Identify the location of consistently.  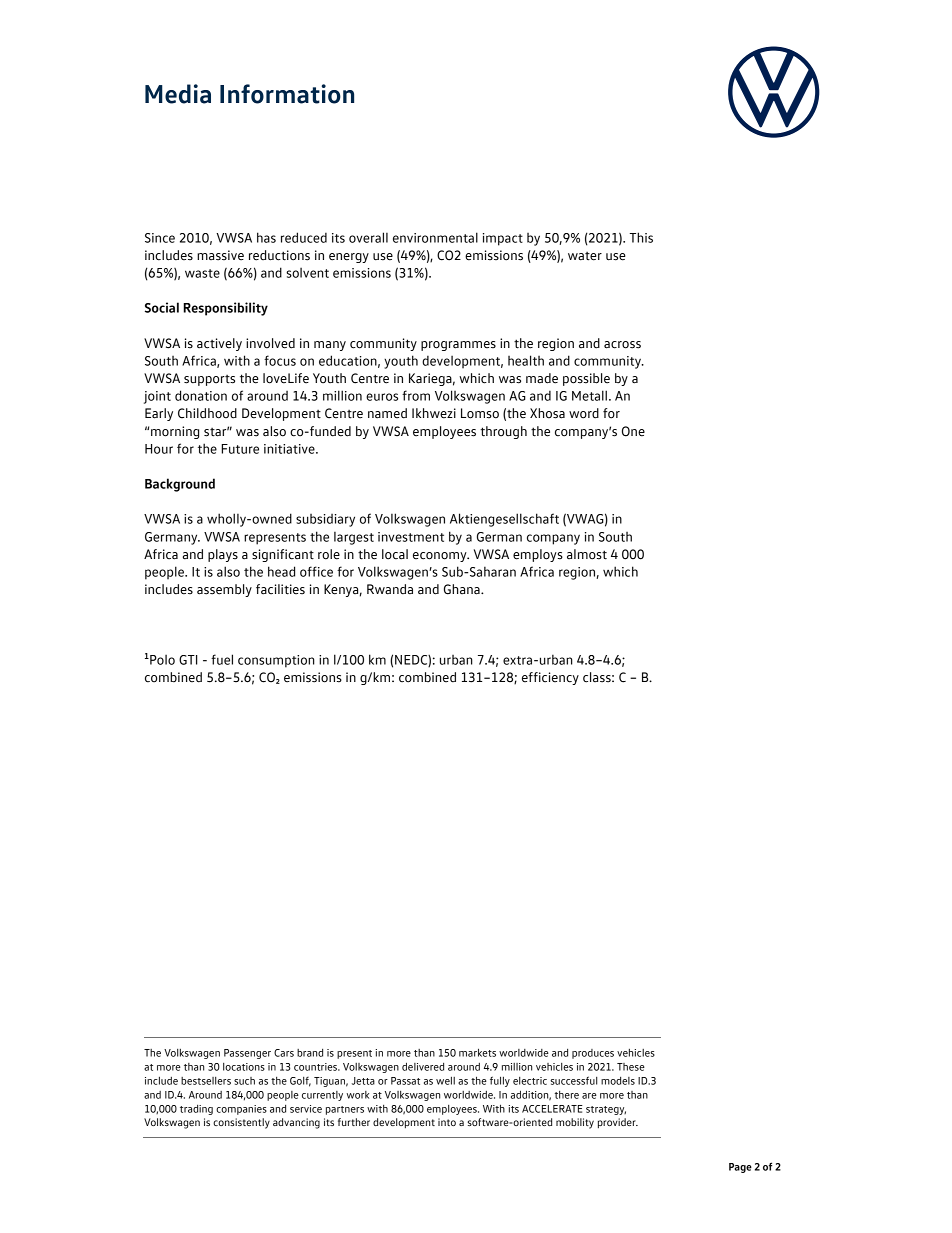
(241, 1123).
